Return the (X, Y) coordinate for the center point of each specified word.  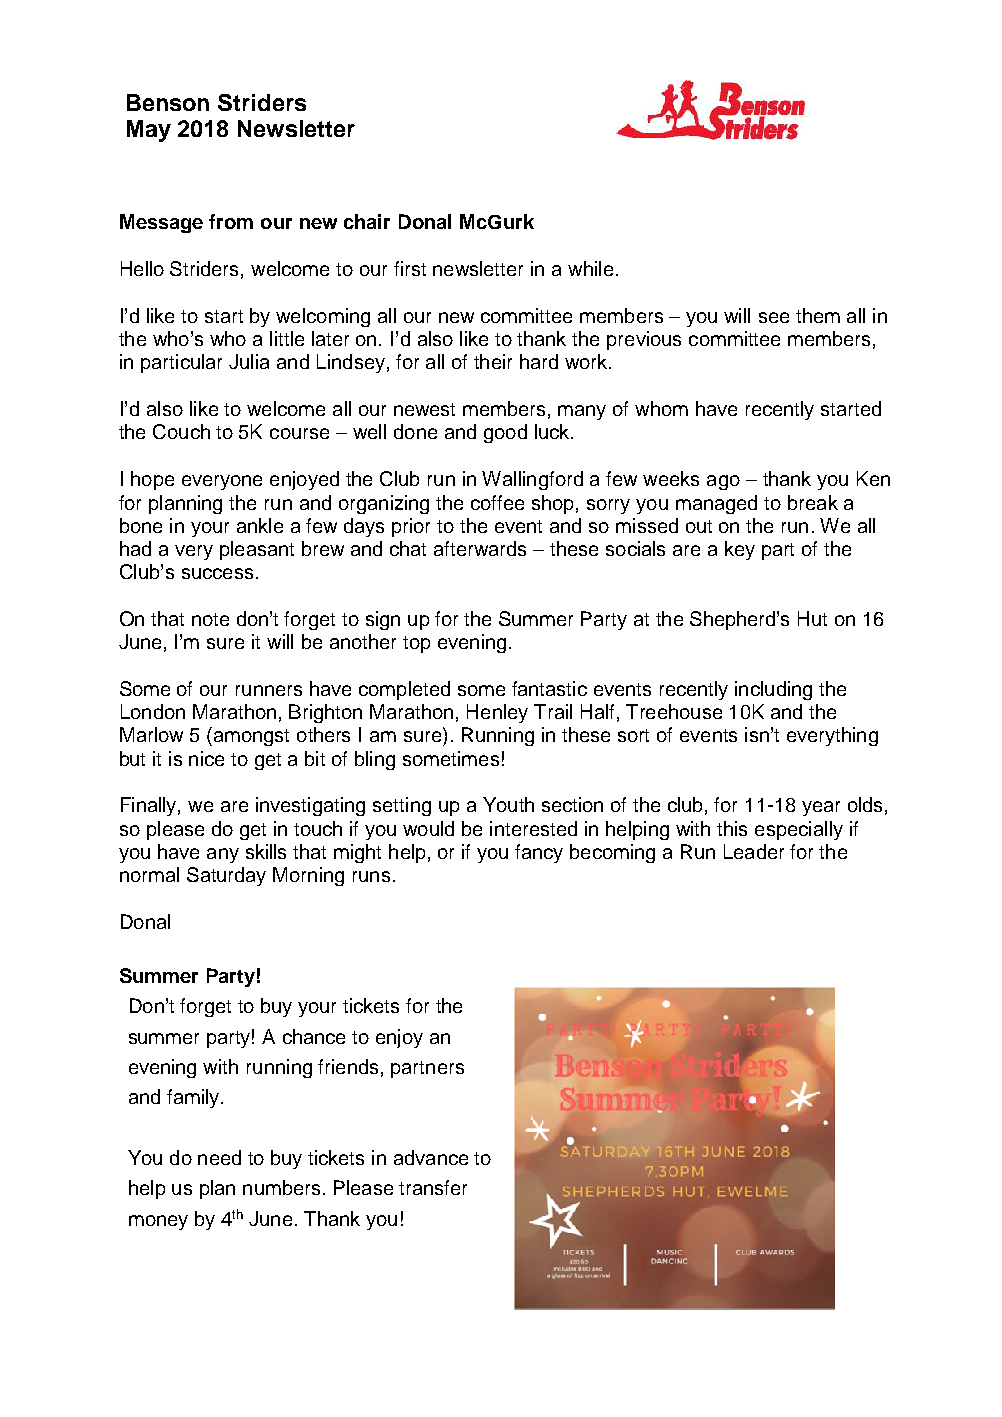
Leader (754, 851)
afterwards (480, 548)
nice (206, 758)
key (740, 550)
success (217, 573)
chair (367, 221)
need (219, 1157)
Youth (508, 804)
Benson (168, 102)
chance (314, 1036)
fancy (539, 853)
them (818, 315)
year (821, 808)
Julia (249, 361)
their (493, 361)
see (774, 317)
